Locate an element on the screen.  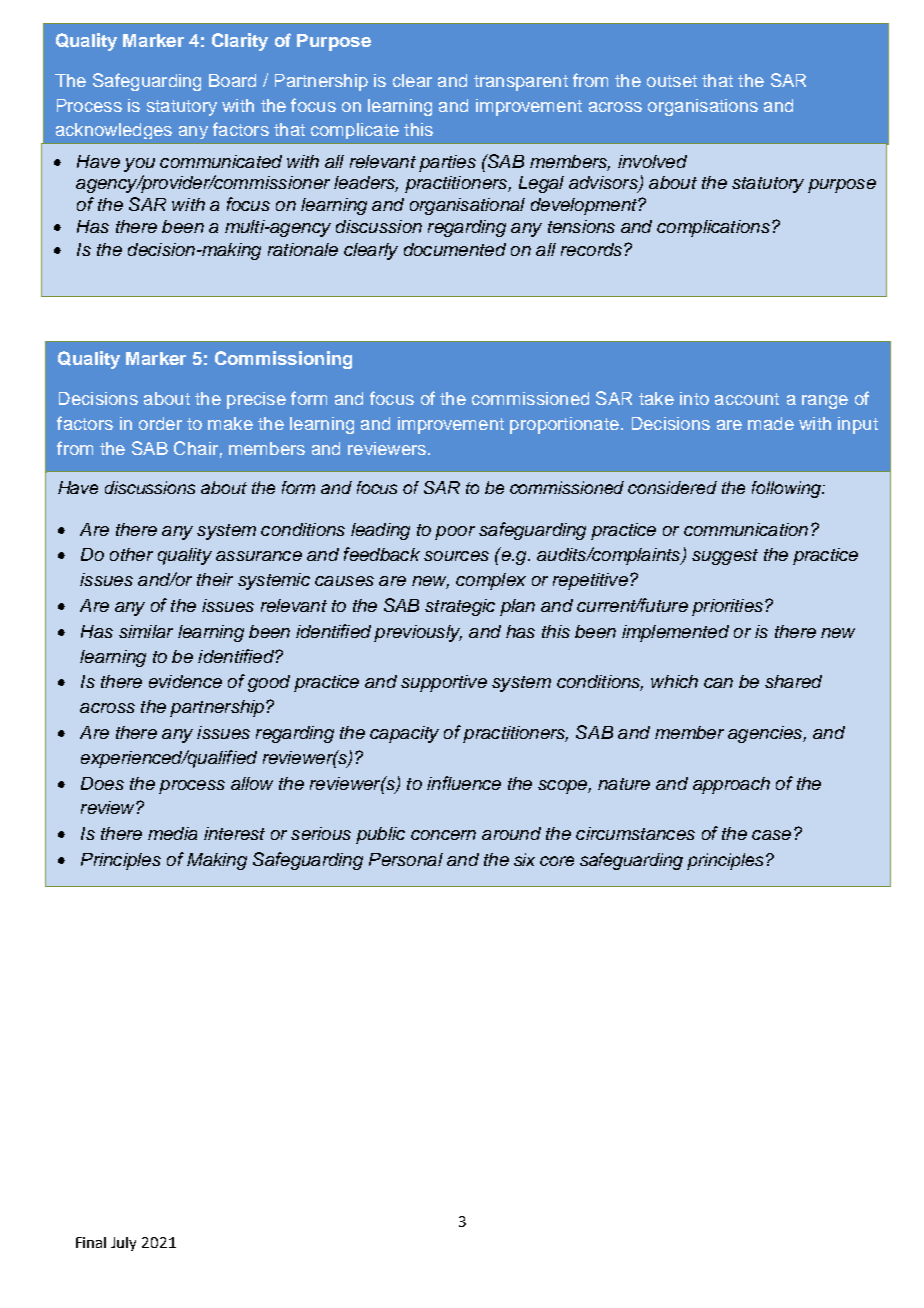
media is located at coordinates (172, 833).
